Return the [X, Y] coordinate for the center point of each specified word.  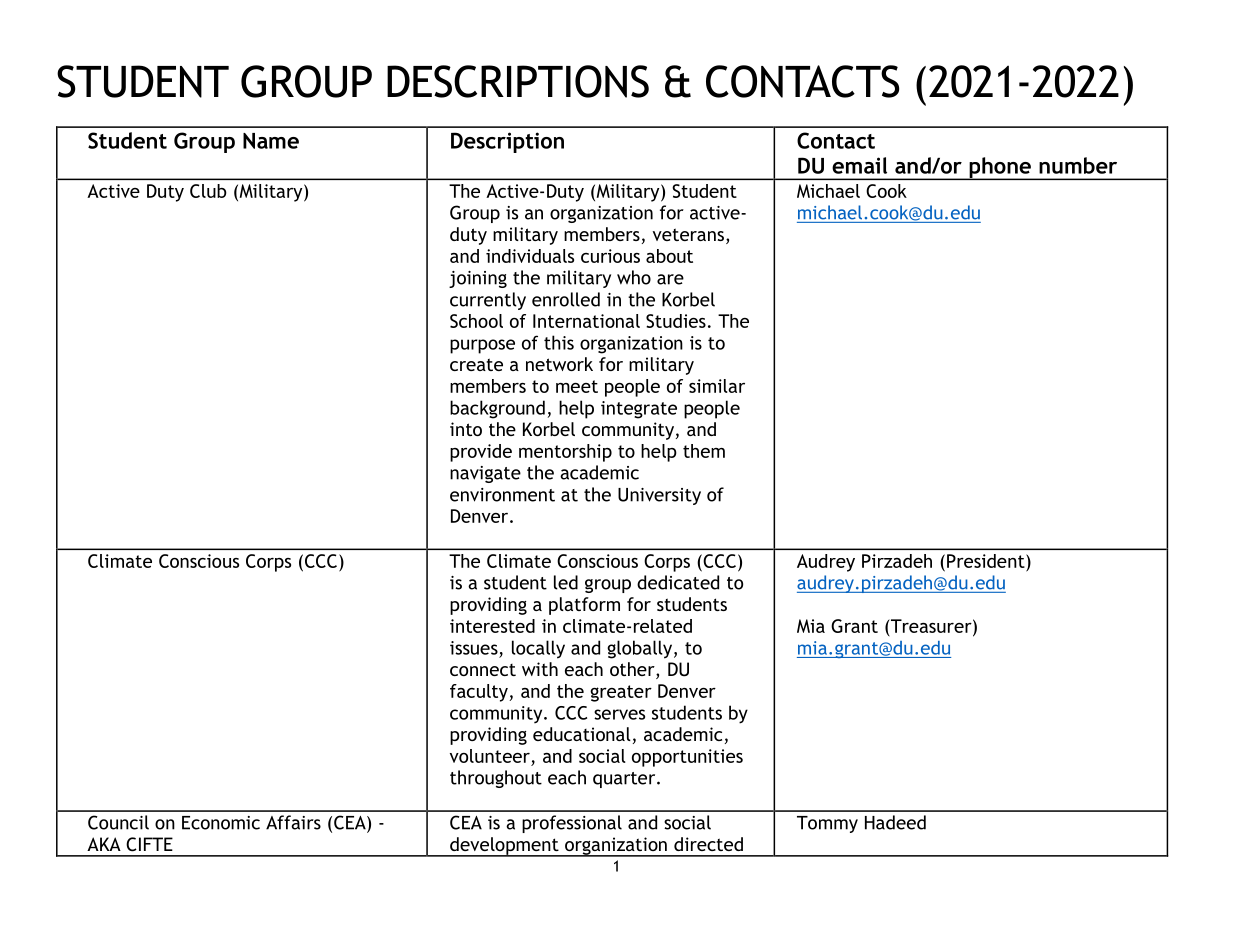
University [659, 496]
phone [1000, 168]
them [704, 451]
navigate [485, 474]
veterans [688, 234]
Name [271, 141]
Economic [221, 823]
